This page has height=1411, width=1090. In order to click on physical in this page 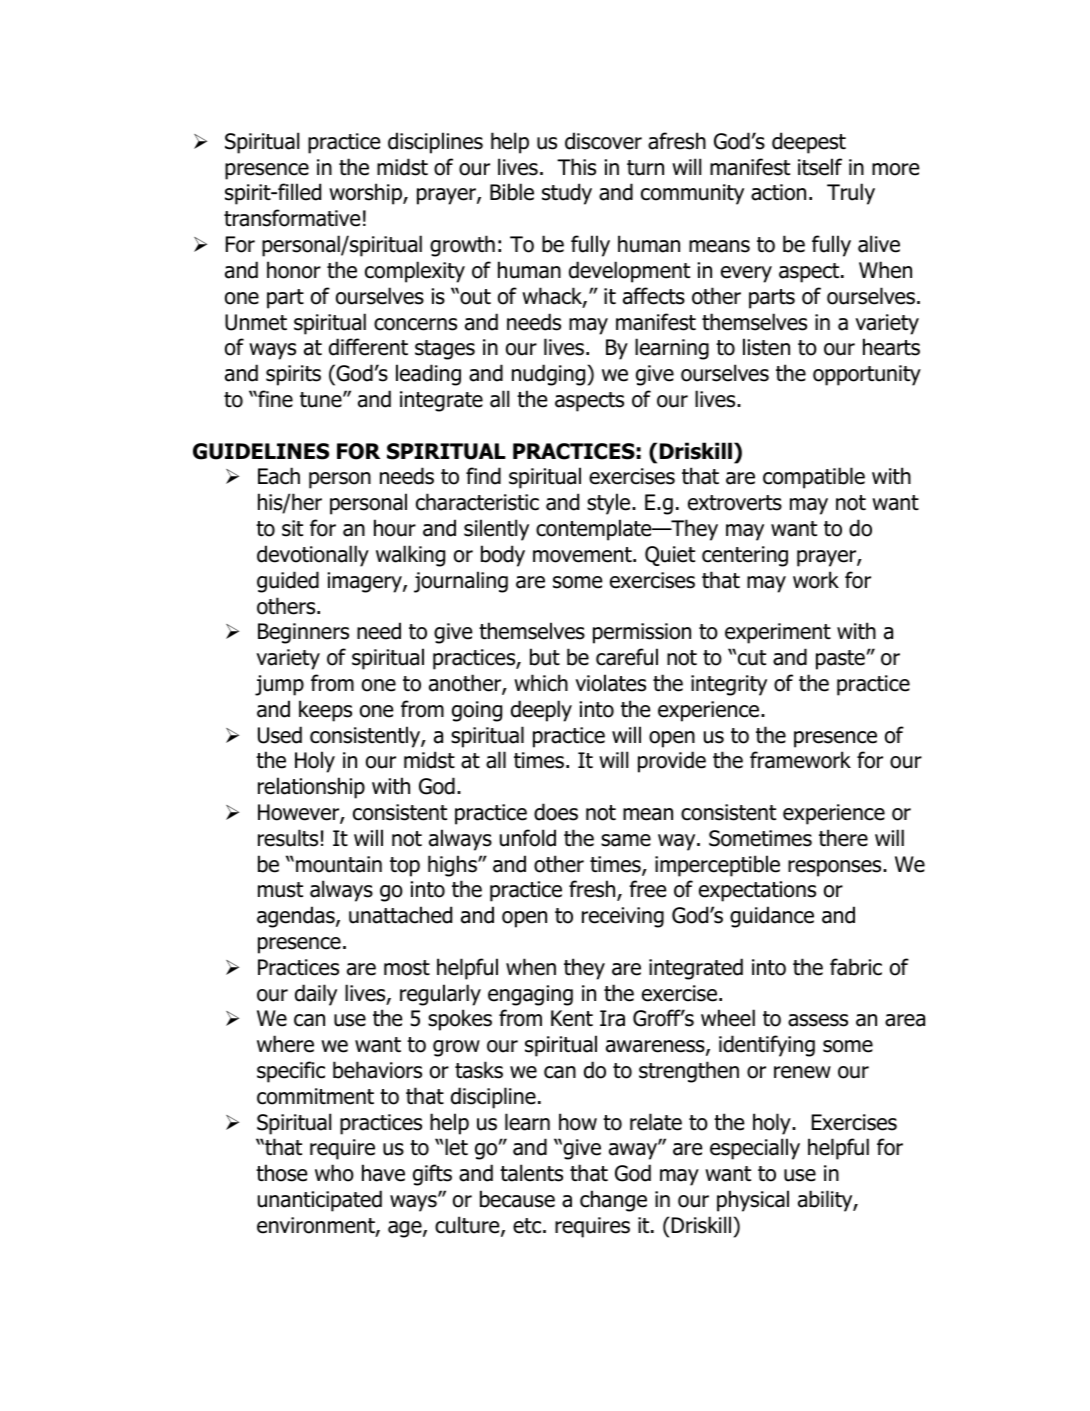, I will do `click(753, 1201)`.
